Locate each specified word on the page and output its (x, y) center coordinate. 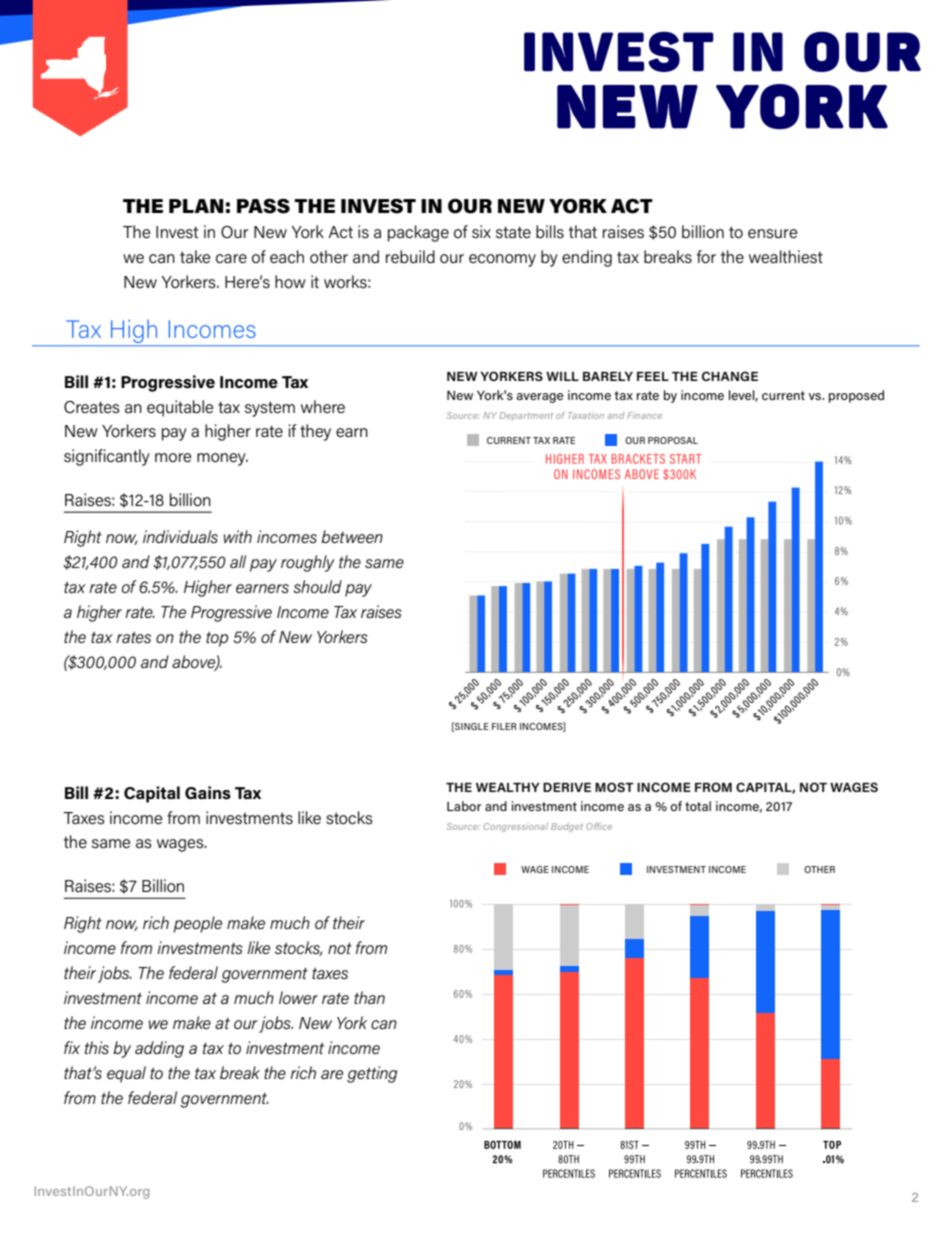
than (369, 997)
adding (159, 1049)
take (195, 257)
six (481, 232)
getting (372, 1074)
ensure (772, 234)
